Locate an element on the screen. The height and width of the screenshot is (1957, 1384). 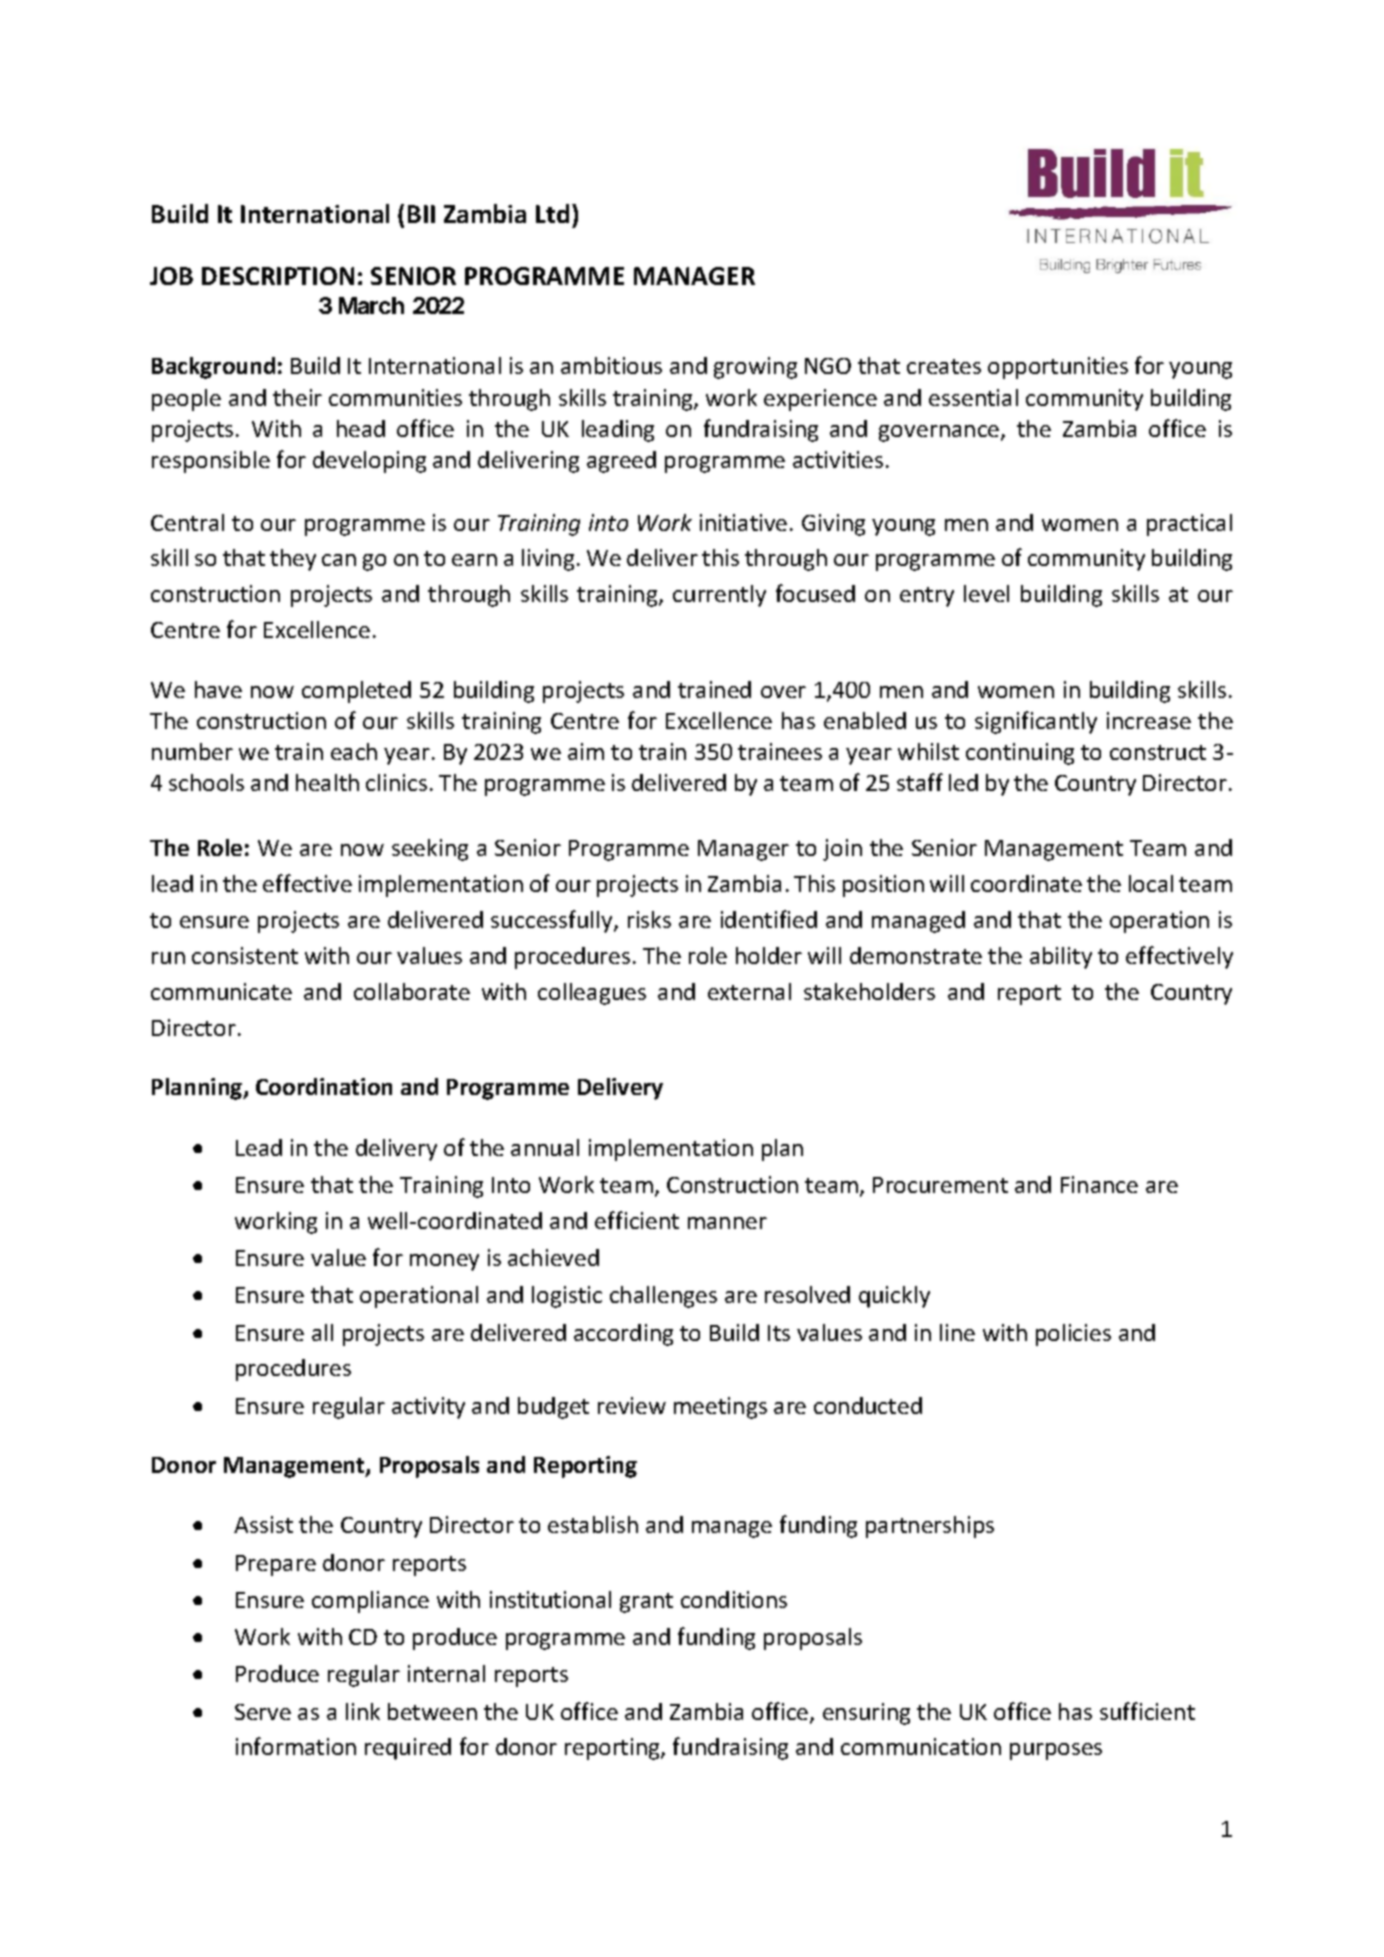
ability is located at coordinates (1061, 958).
